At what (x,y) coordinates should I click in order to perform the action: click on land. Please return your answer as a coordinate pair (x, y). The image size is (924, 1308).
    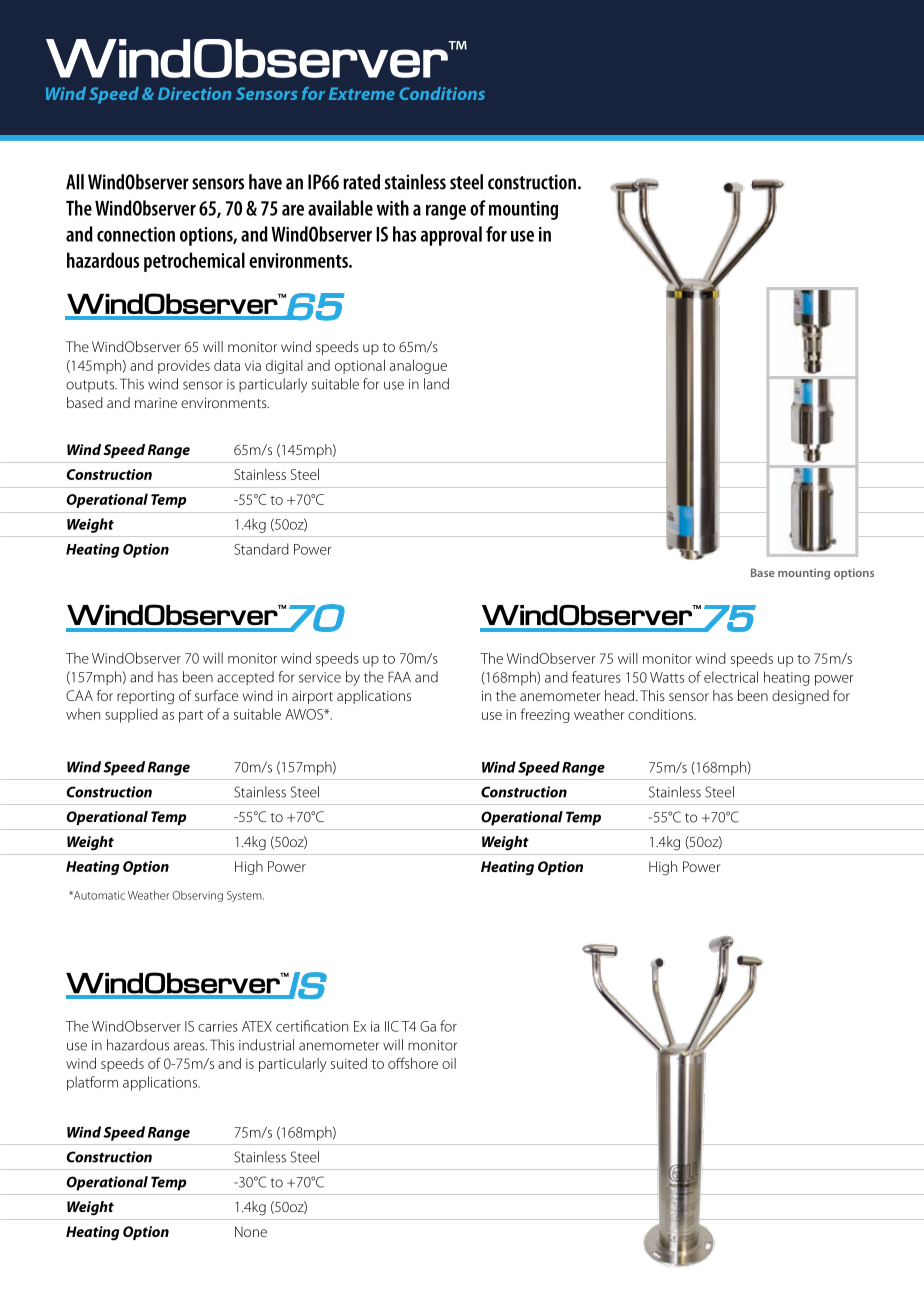
    Looking at the image, I should click on (436, 384).
